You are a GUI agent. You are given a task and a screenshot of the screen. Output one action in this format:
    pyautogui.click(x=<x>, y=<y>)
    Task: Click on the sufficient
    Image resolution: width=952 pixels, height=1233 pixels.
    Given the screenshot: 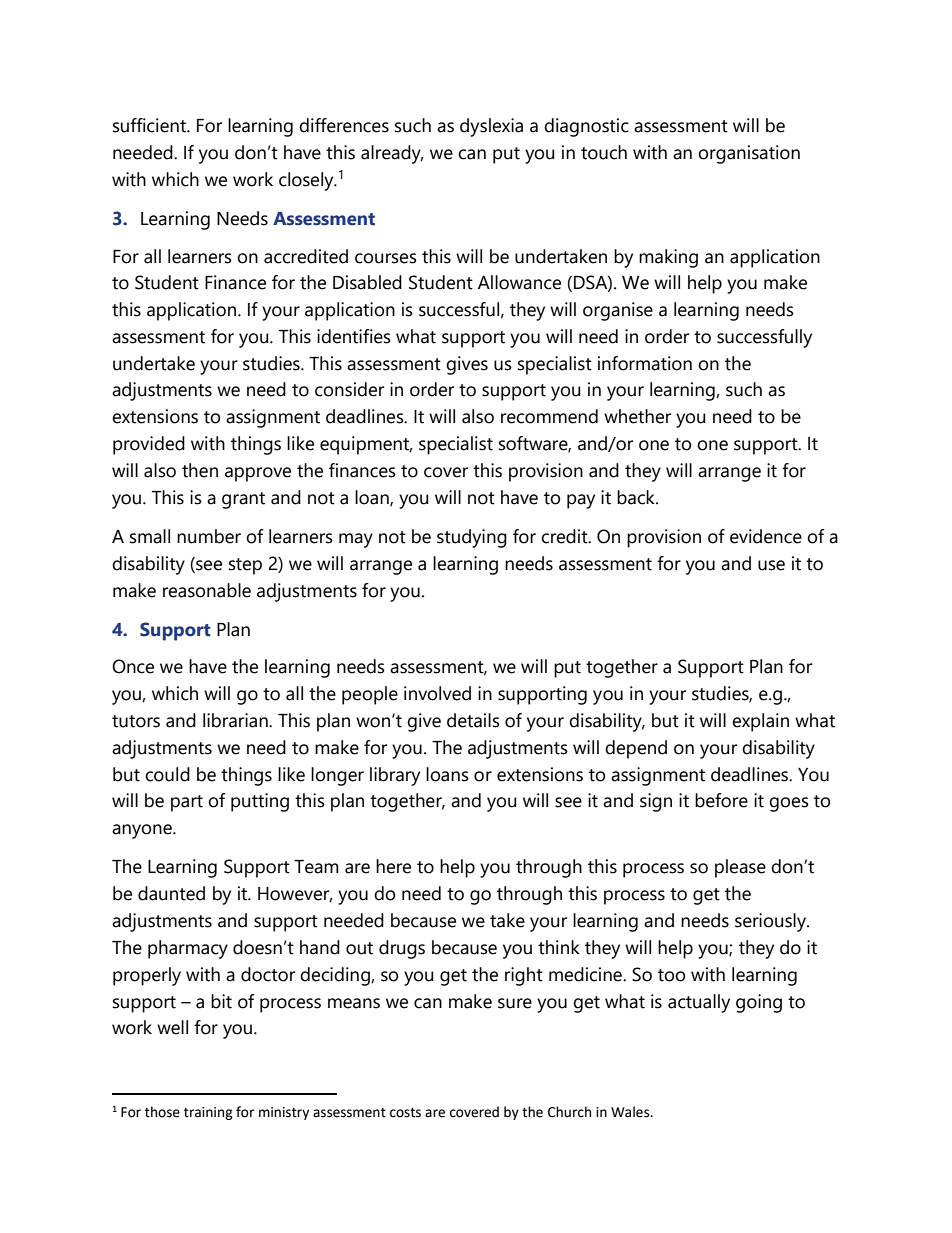 What is the action you would take?
    pyautogui.click(x=150, y=125)
